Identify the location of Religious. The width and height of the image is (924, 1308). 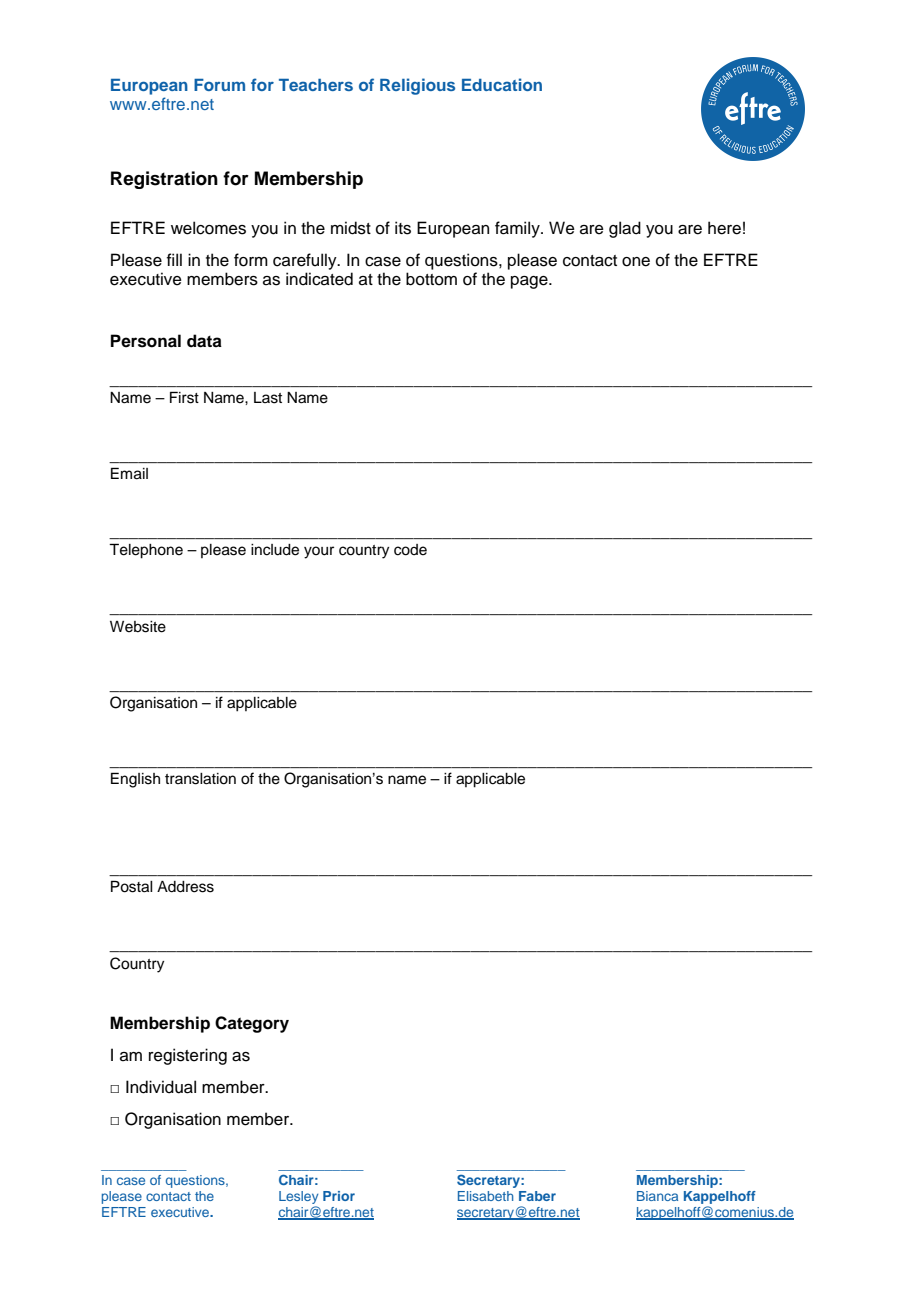
(417, 86).
